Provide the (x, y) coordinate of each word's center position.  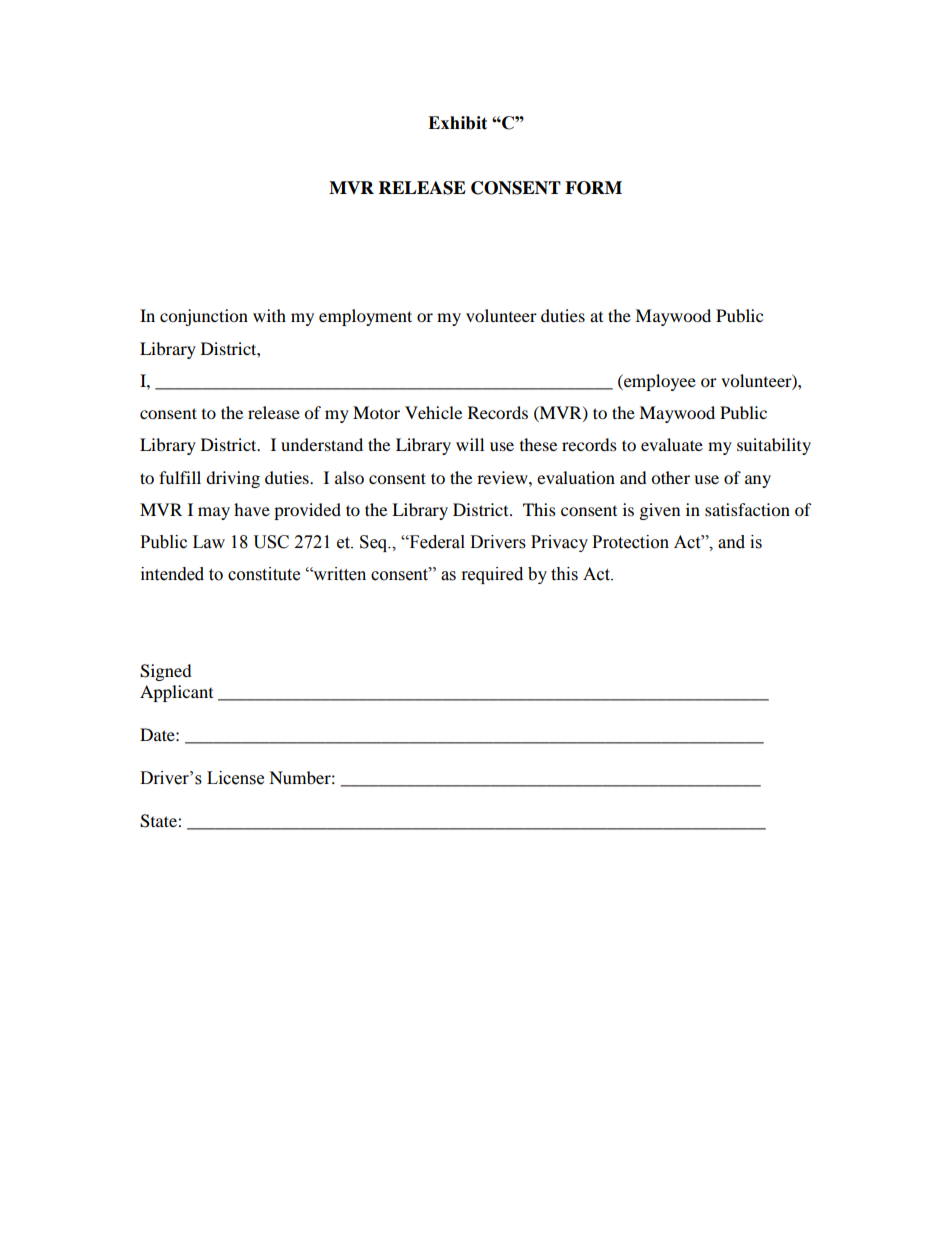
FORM (593, 188)
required (492, 575)
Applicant (176, 693)
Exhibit (457, 123)
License (235, 778)
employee (659, 382)
